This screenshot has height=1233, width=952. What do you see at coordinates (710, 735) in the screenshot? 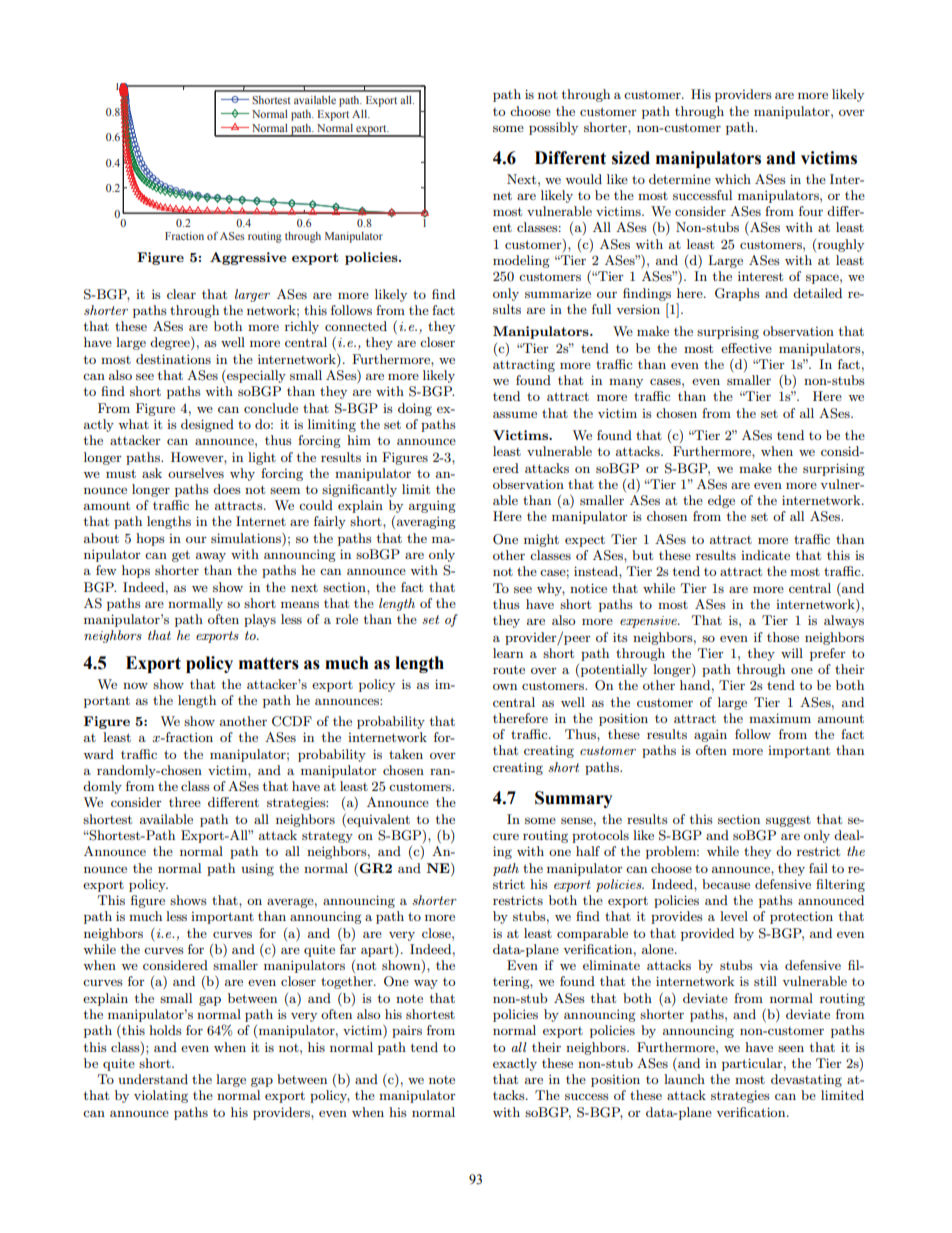
I see `again` at bounding box center [710, 735].
